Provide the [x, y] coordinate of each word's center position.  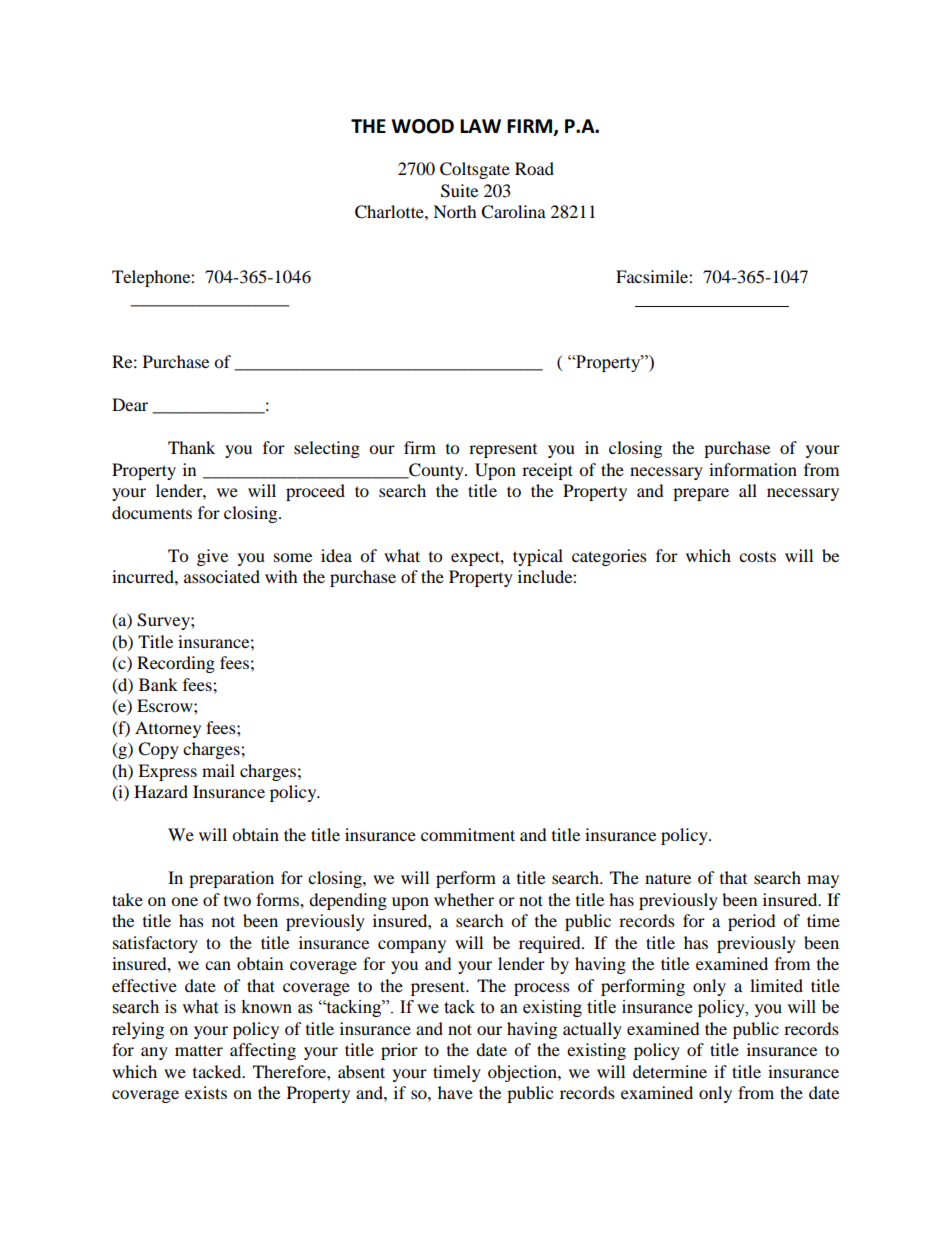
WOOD [423, 126]
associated [222, 576]
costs [757, 556]
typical [538, 557]
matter [199, 1050]
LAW [480, 126]
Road [534, 168]
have [455, 1092]
